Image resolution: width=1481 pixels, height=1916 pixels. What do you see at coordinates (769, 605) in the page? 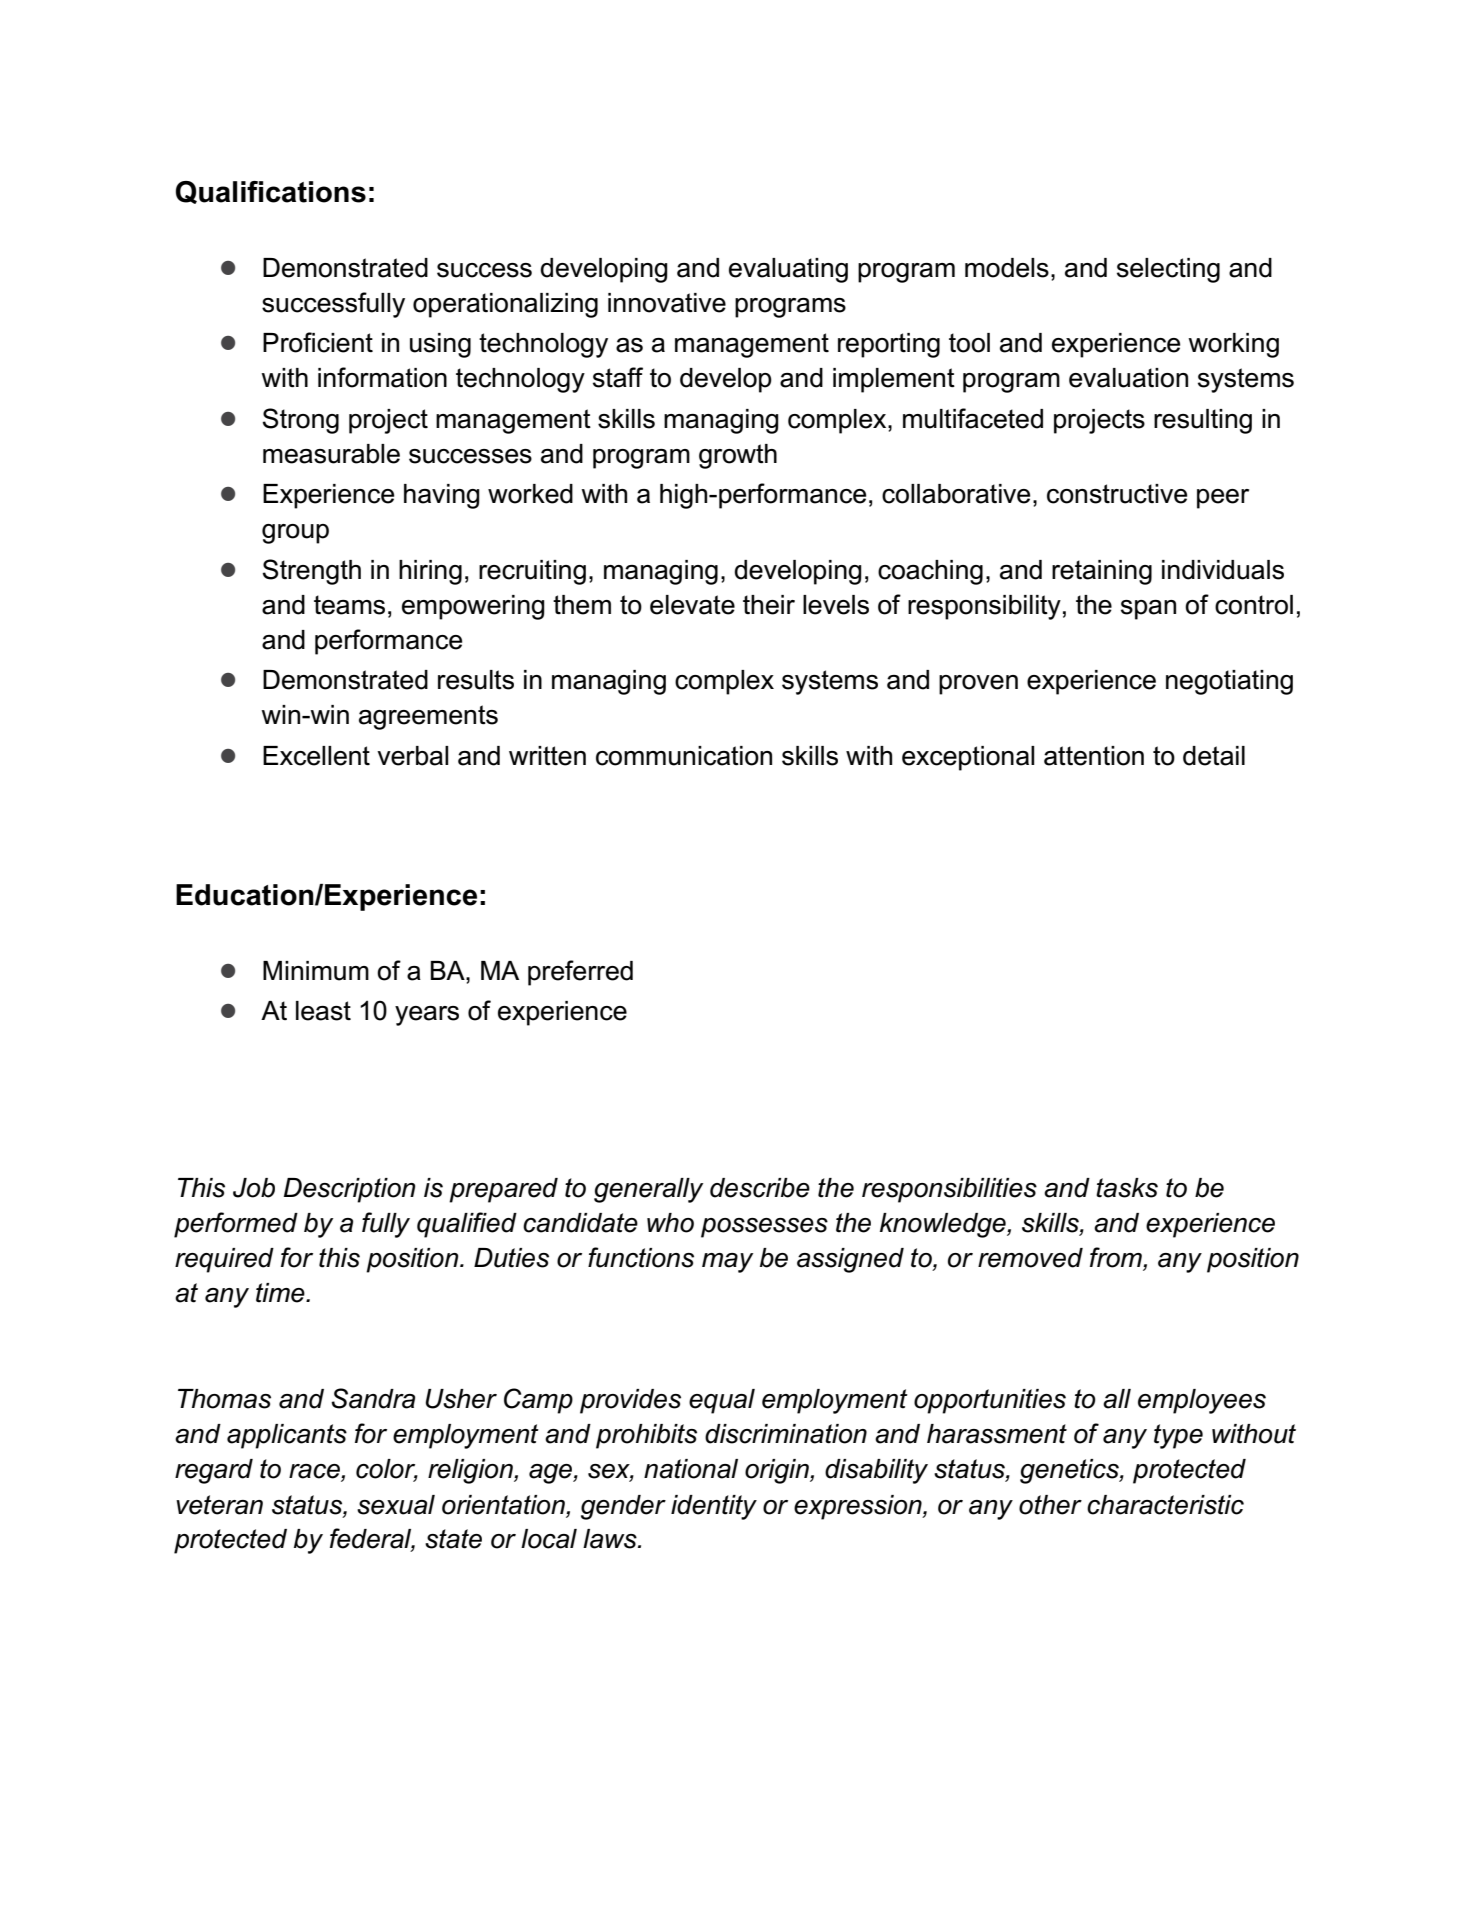
I see `their` at bounding box center [769, 605].
